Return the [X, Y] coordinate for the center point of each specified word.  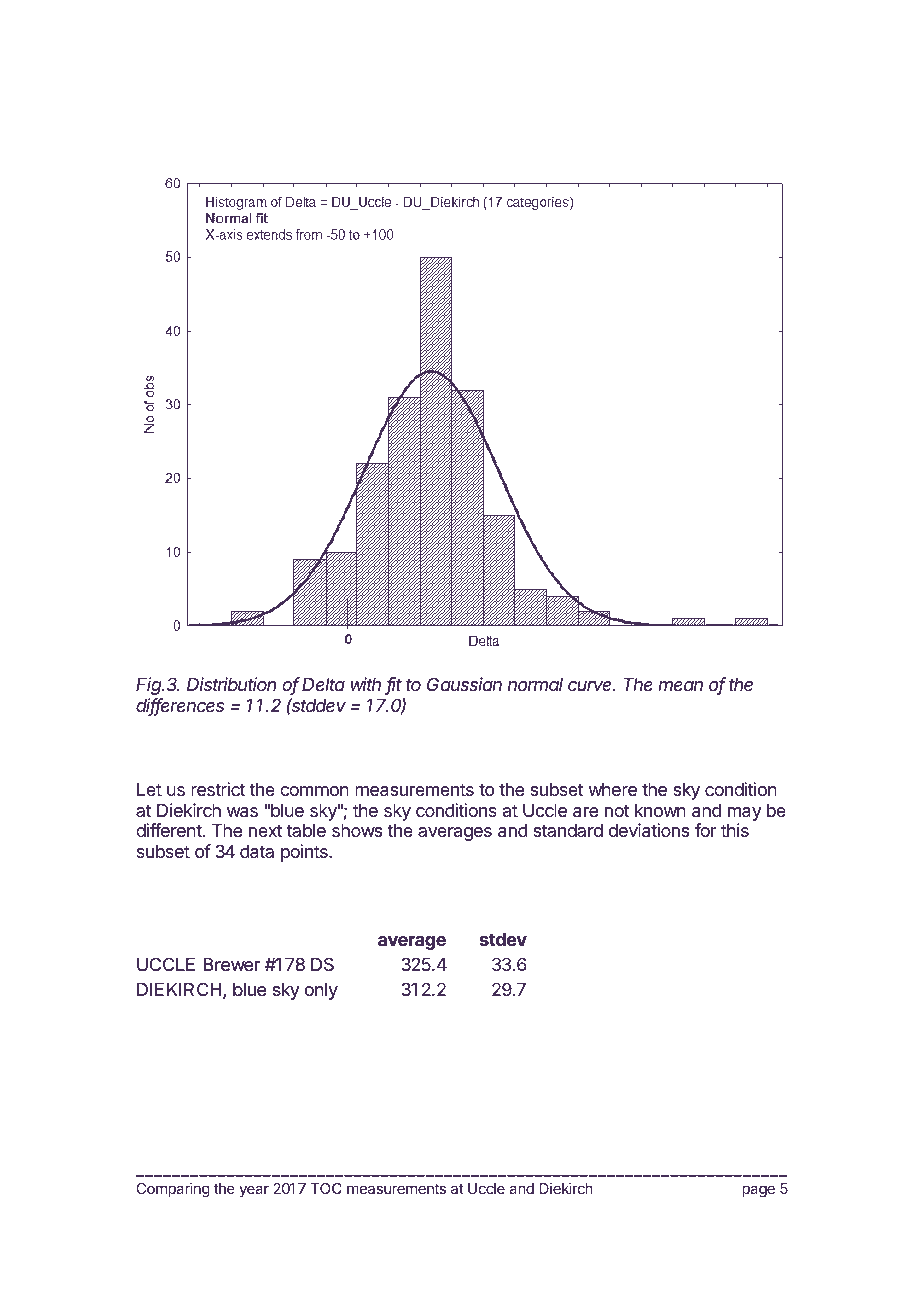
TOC [326, 1188]
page [758, 1191]
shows [357, 830]
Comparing [173, 1190]
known [660, 810]
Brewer [232, 964]
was [242, 812]
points [305, 853]
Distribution [231, 684]
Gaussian [464, 684]
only [321, 991]
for [705, 830]
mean [680, 686]
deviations [649, 830]
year [254, 1191]
